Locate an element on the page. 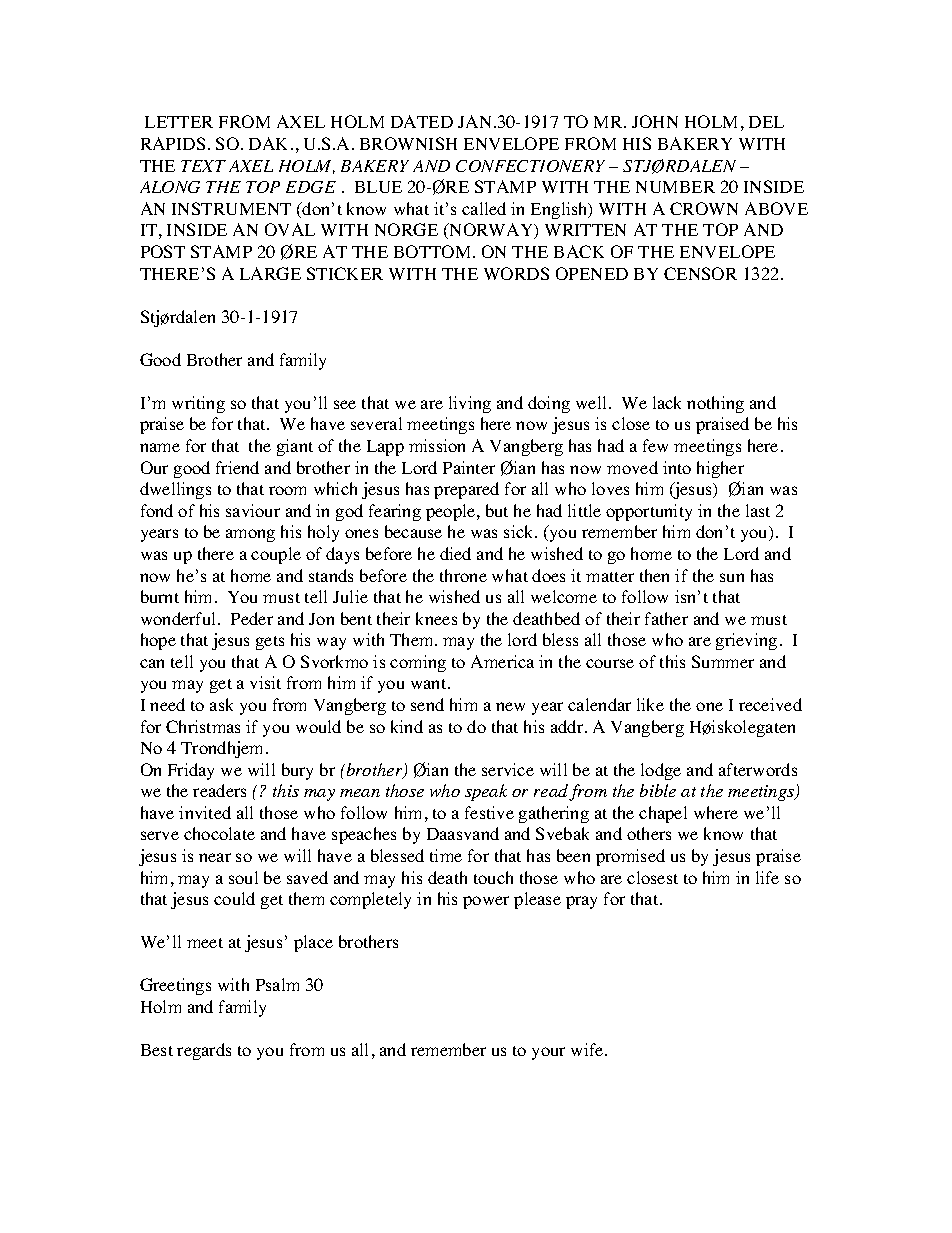  regards is located at coordinates (204, 1051).
